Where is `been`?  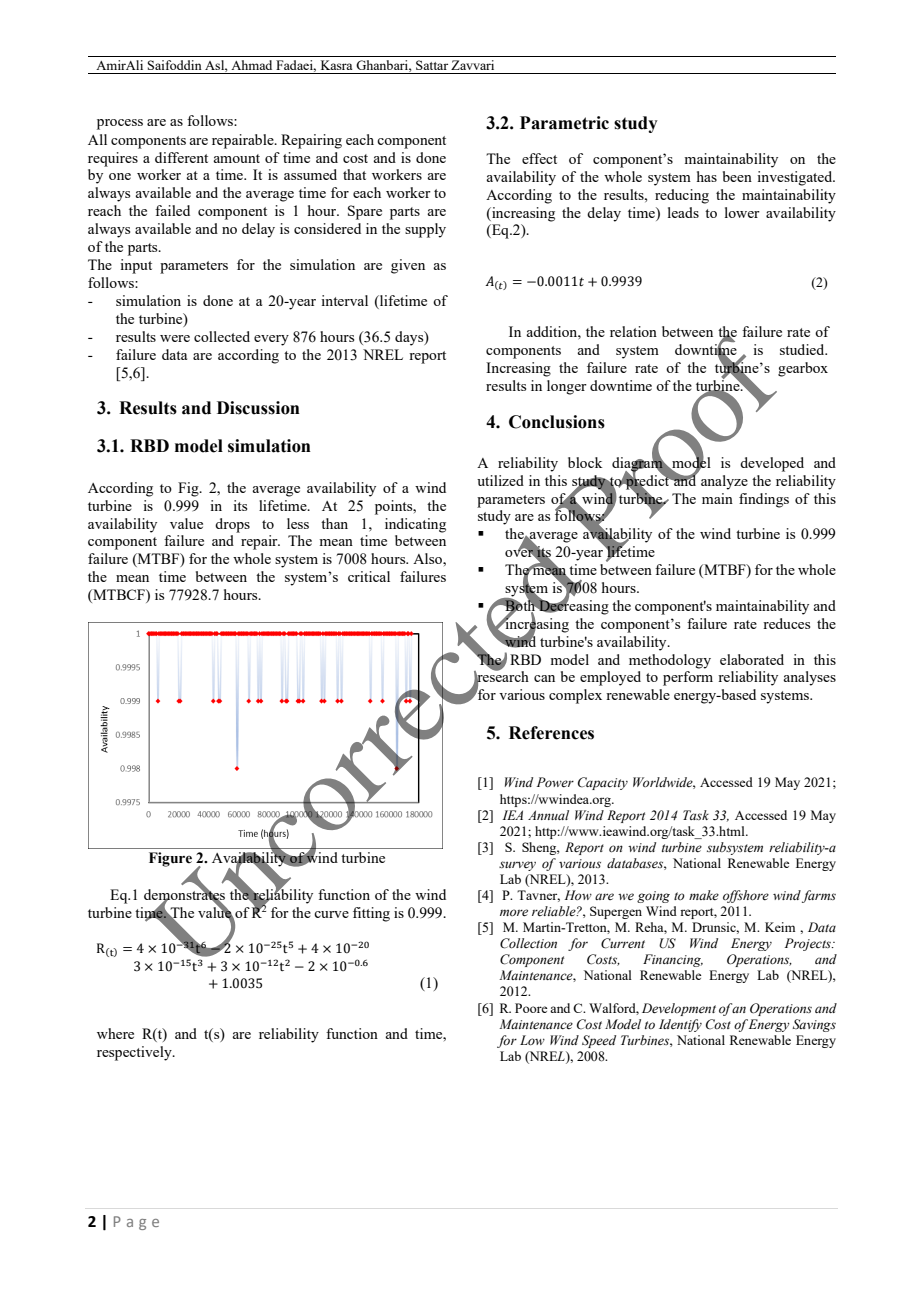 been is located at coordinates (737, 176).
